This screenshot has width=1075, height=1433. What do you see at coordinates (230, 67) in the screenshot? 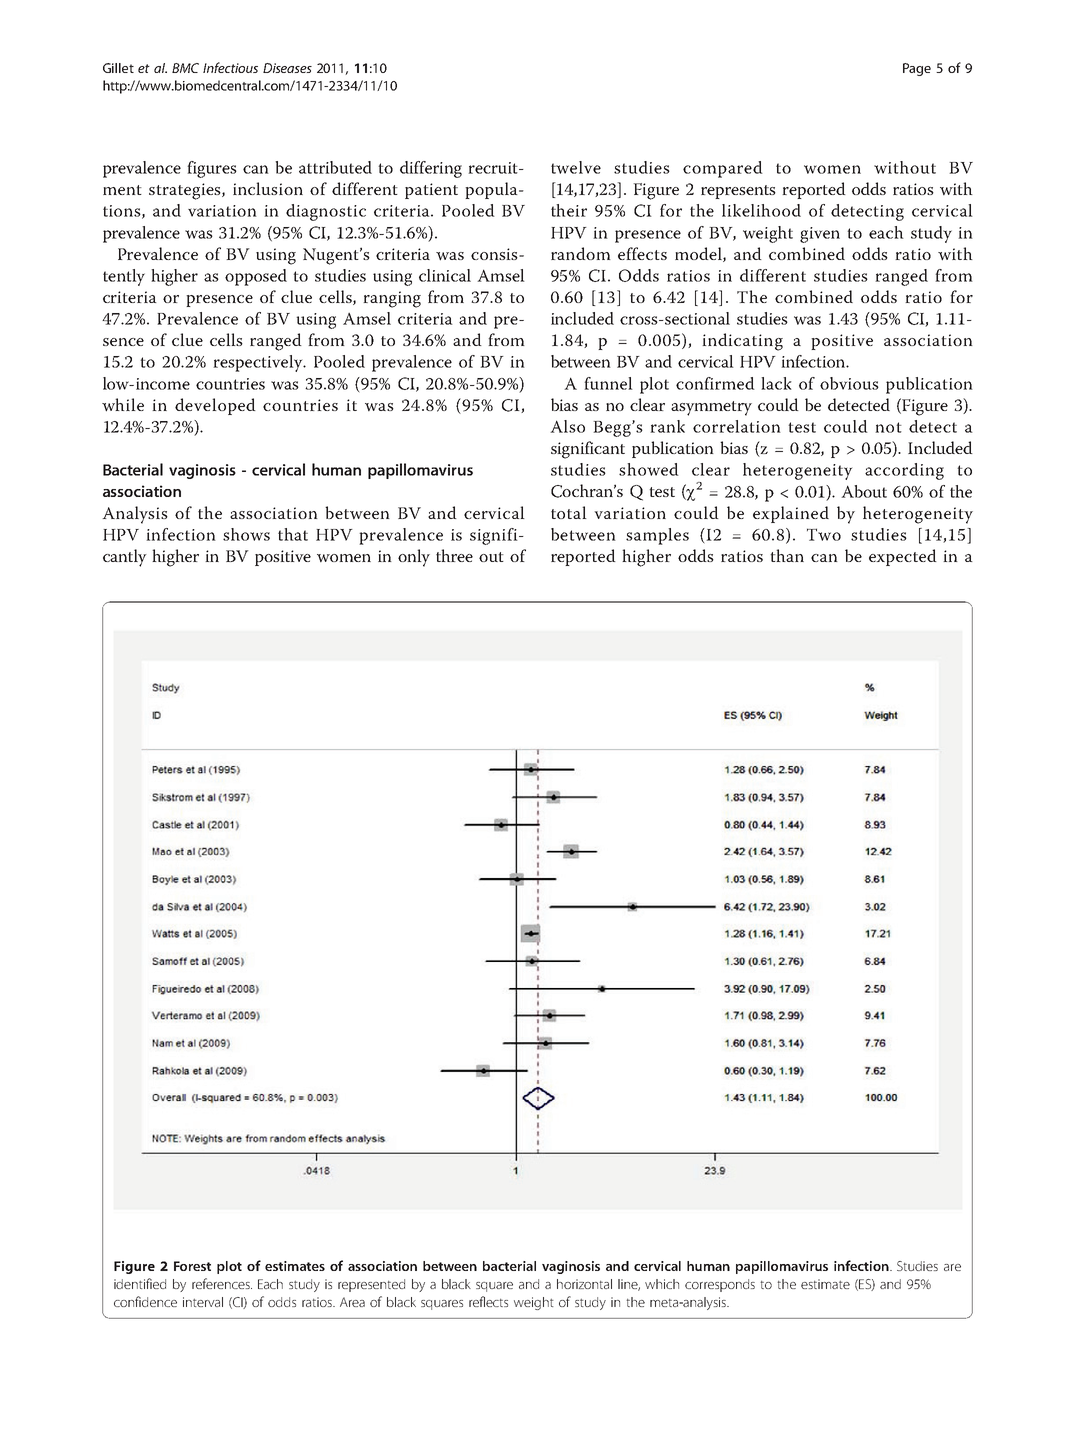
I see `Infectious` at bounding box center [230, 67].
